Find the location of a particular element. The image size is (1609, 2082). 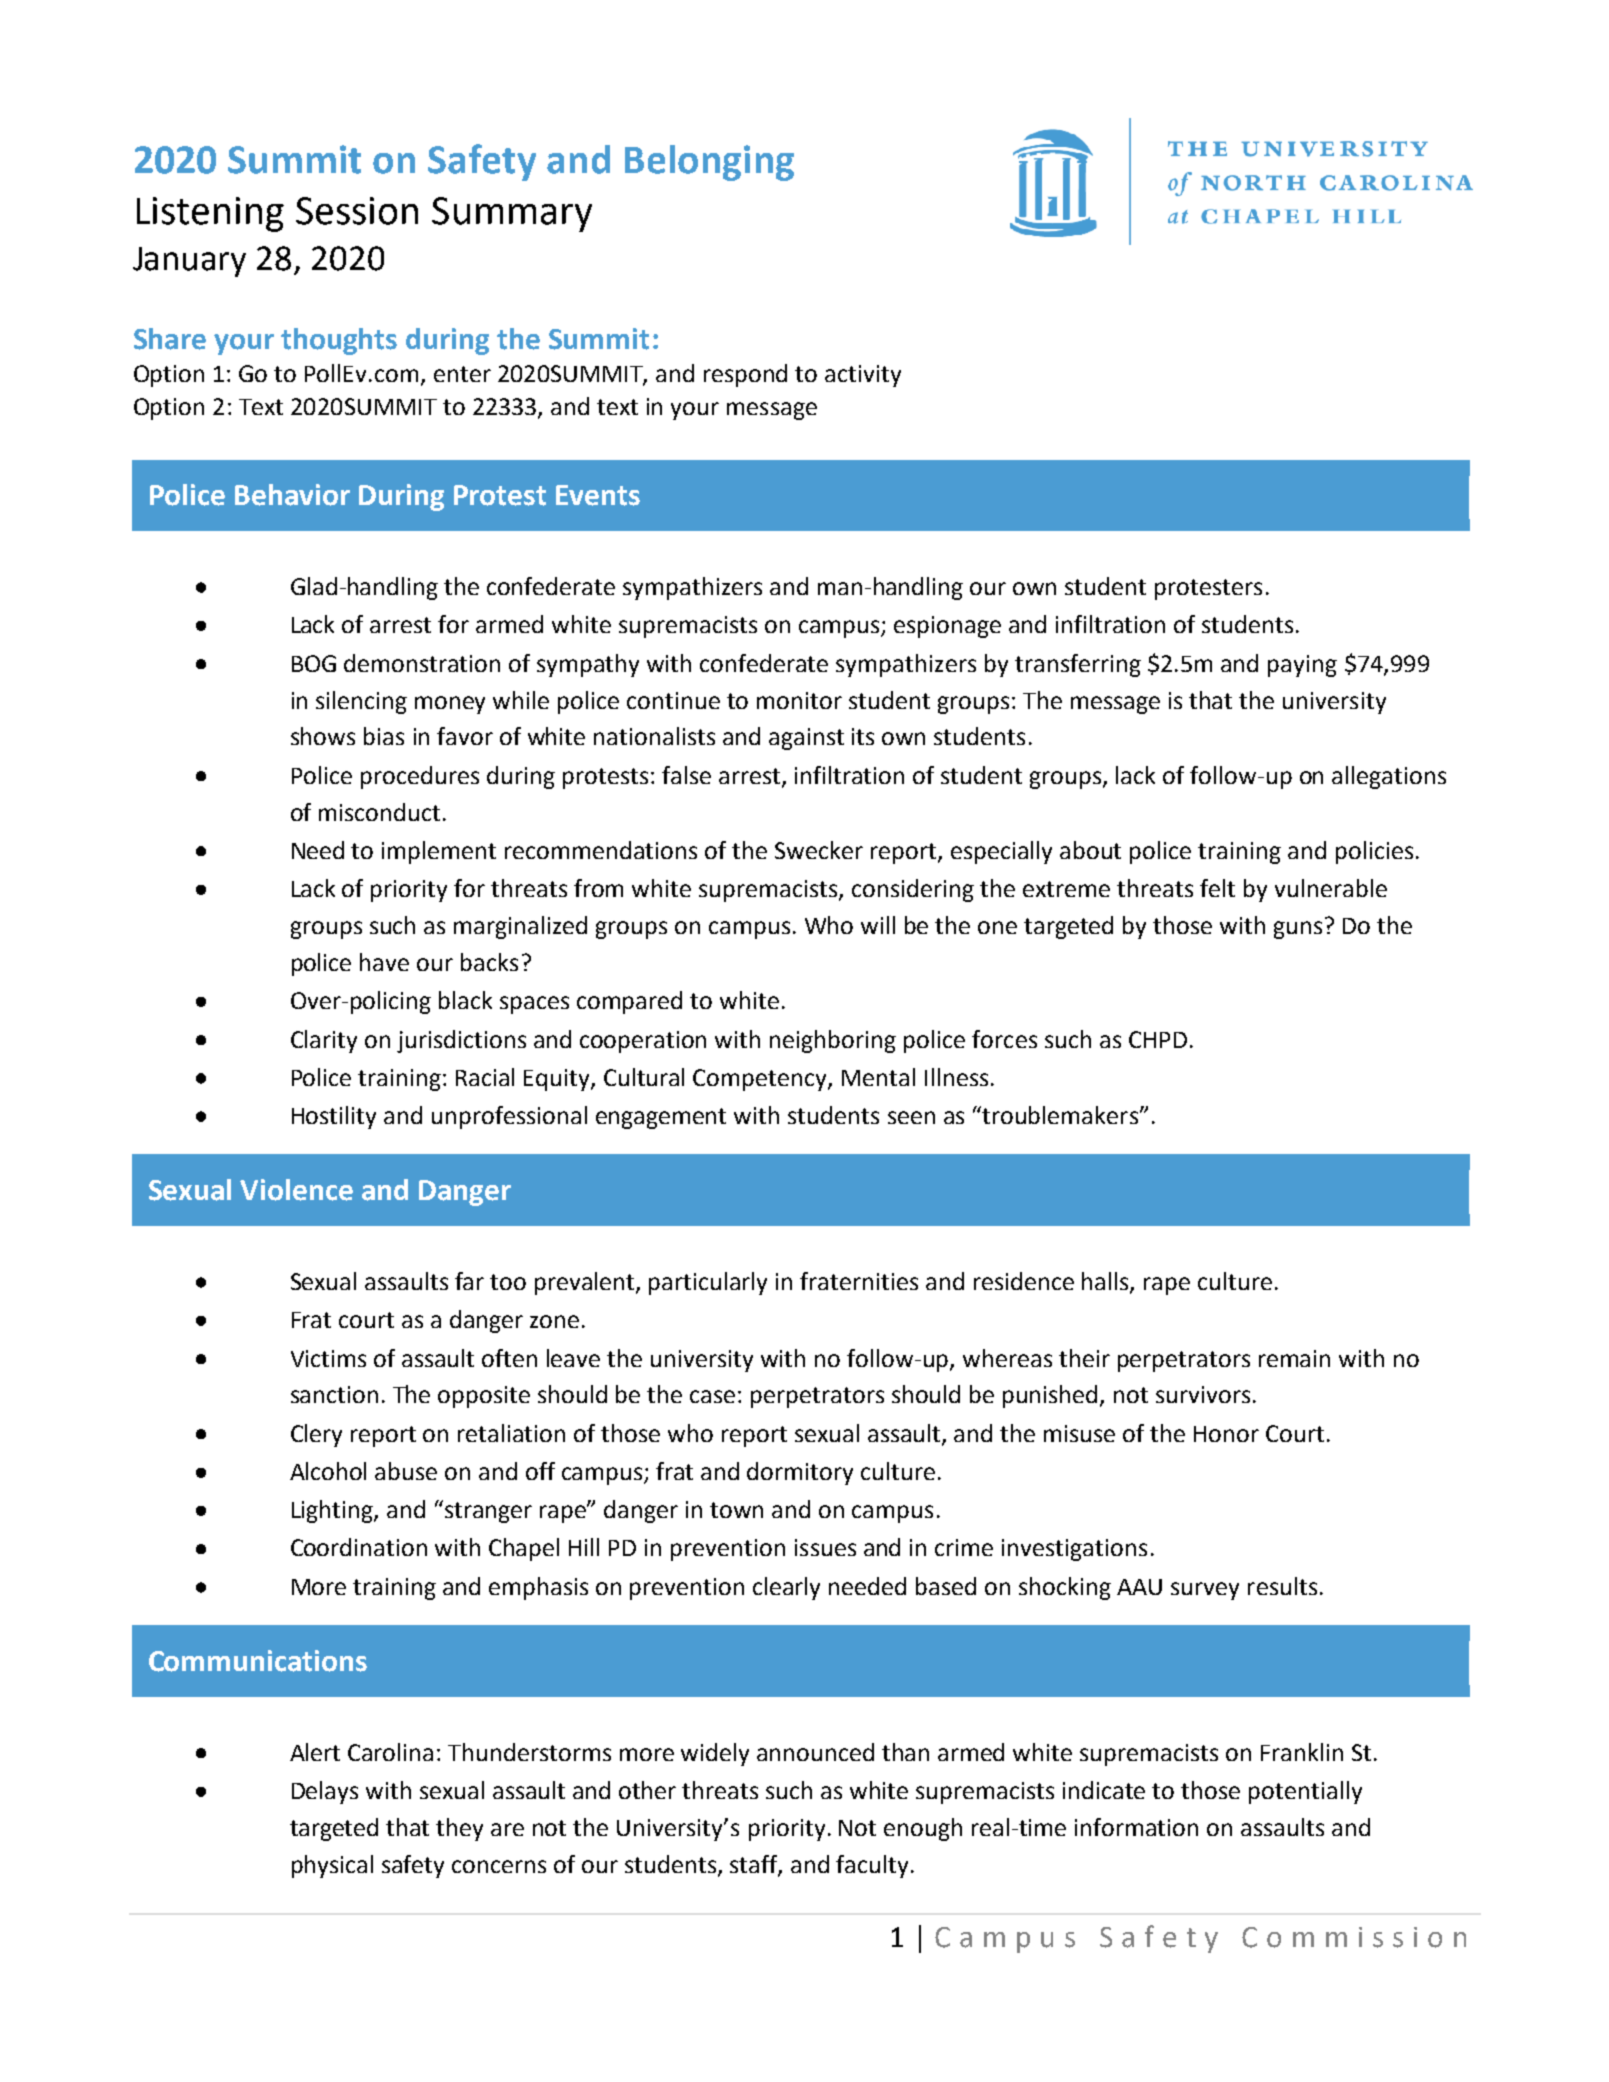

Session is located at coordinates (357, 211).
